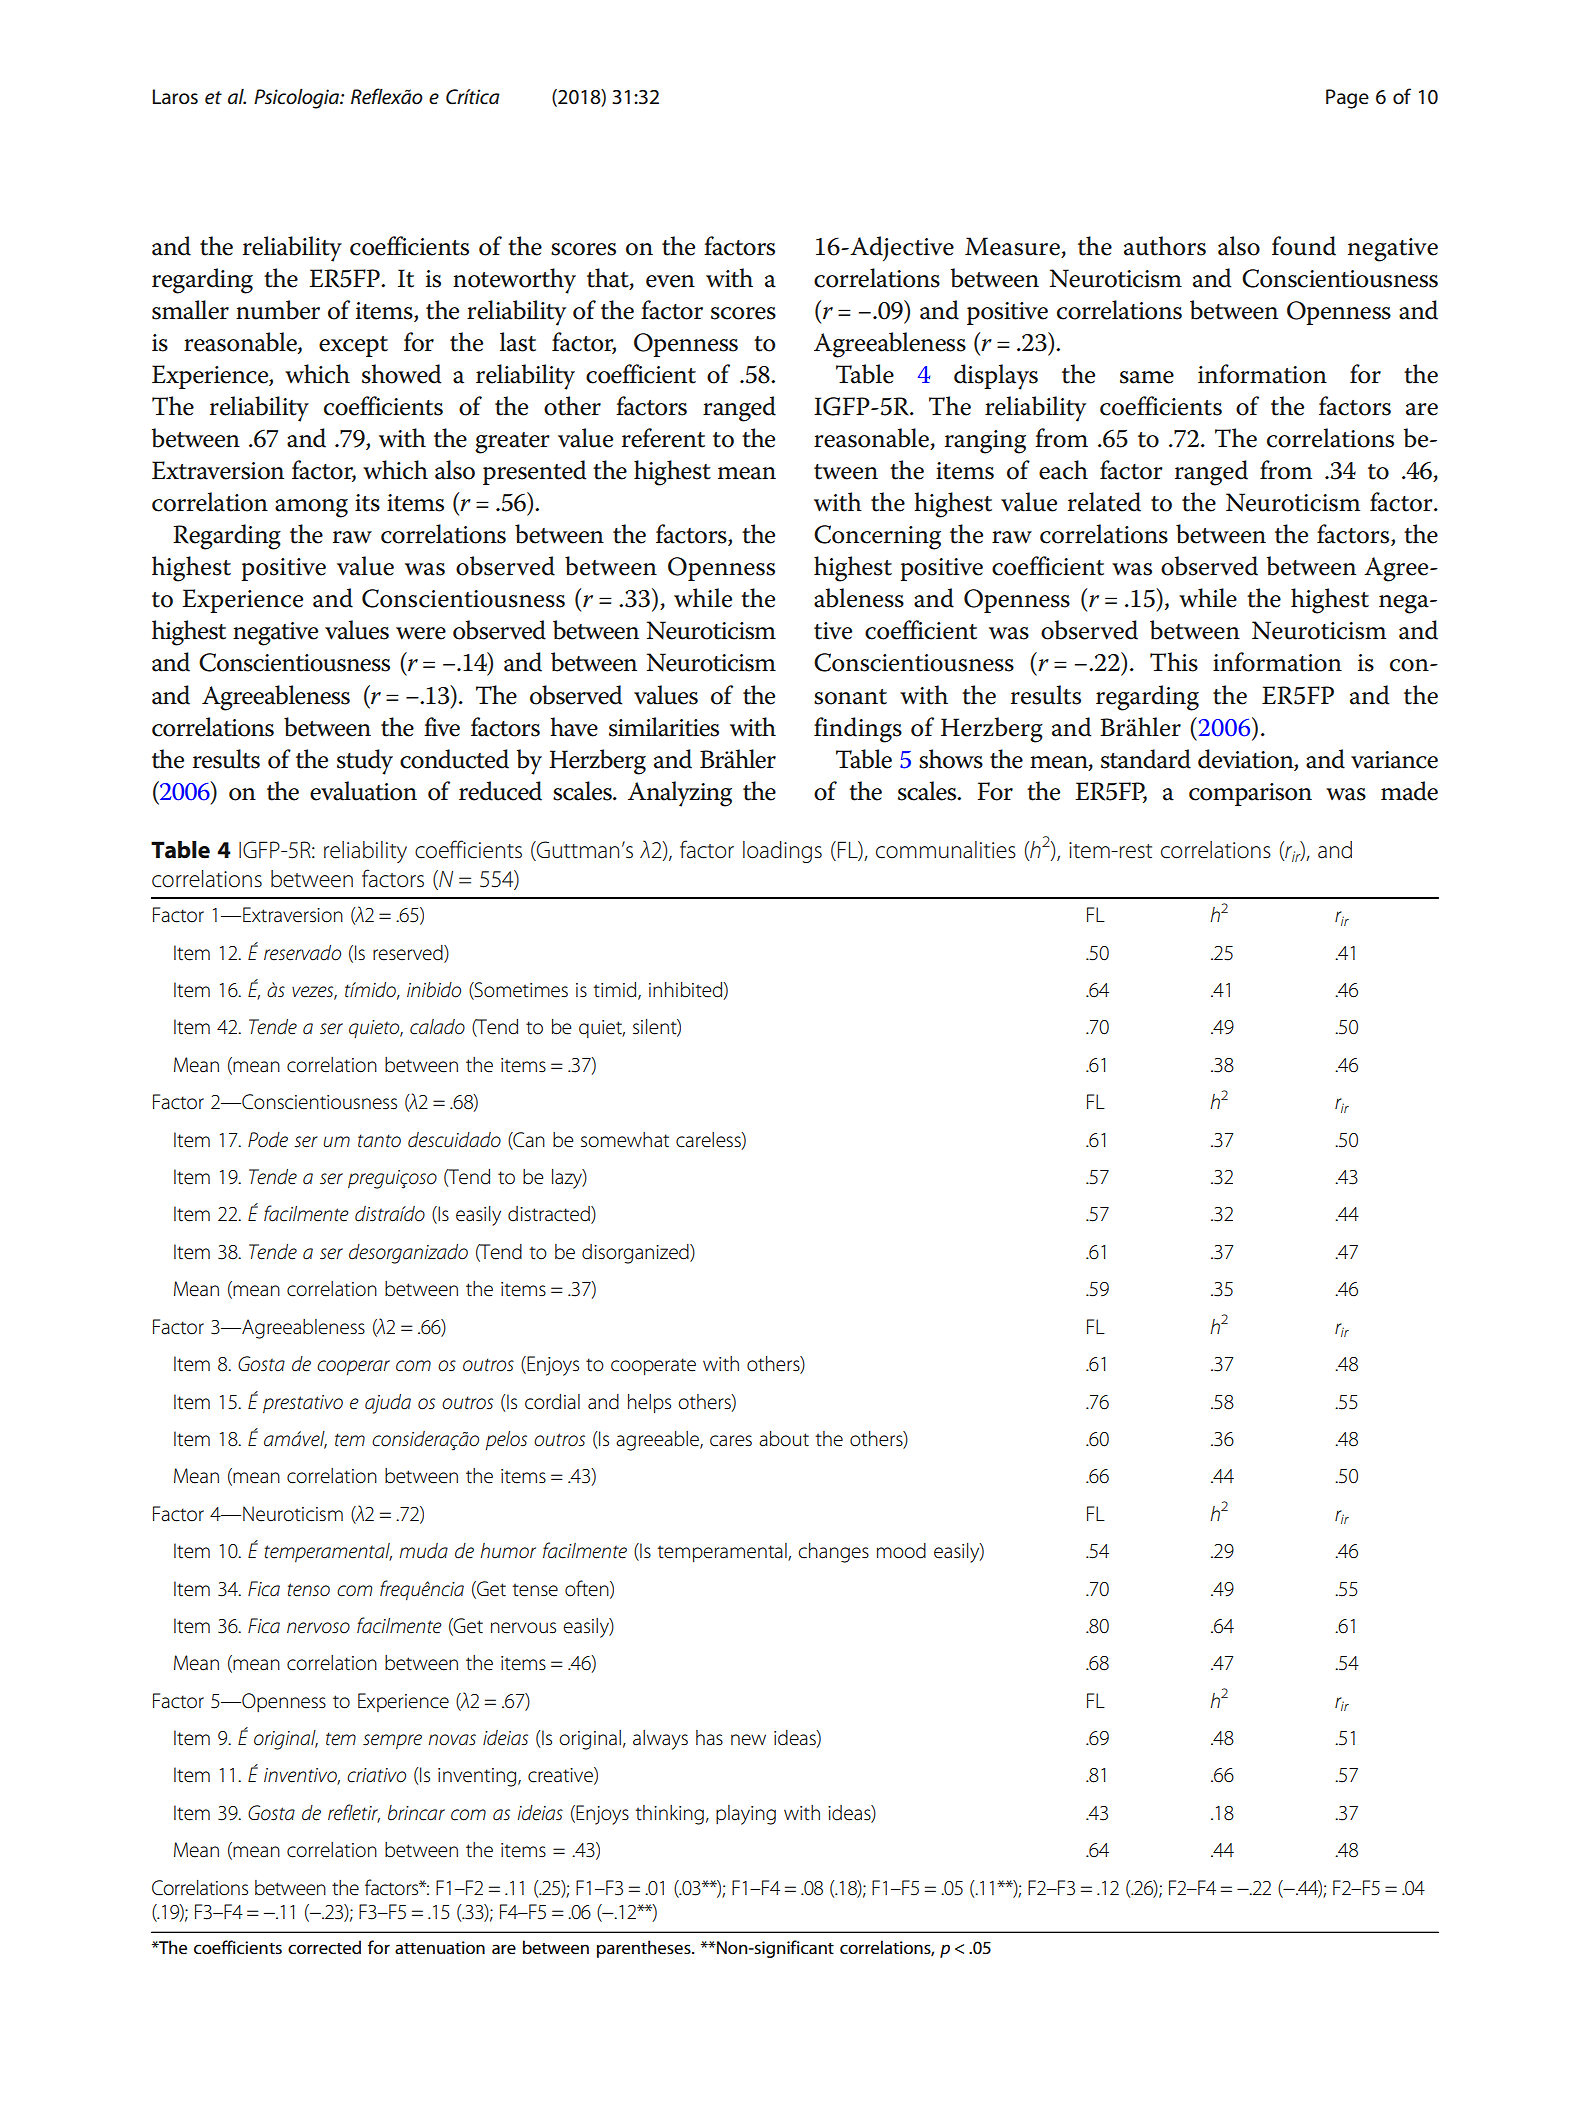  I want to click on even, so click(670, 281).
